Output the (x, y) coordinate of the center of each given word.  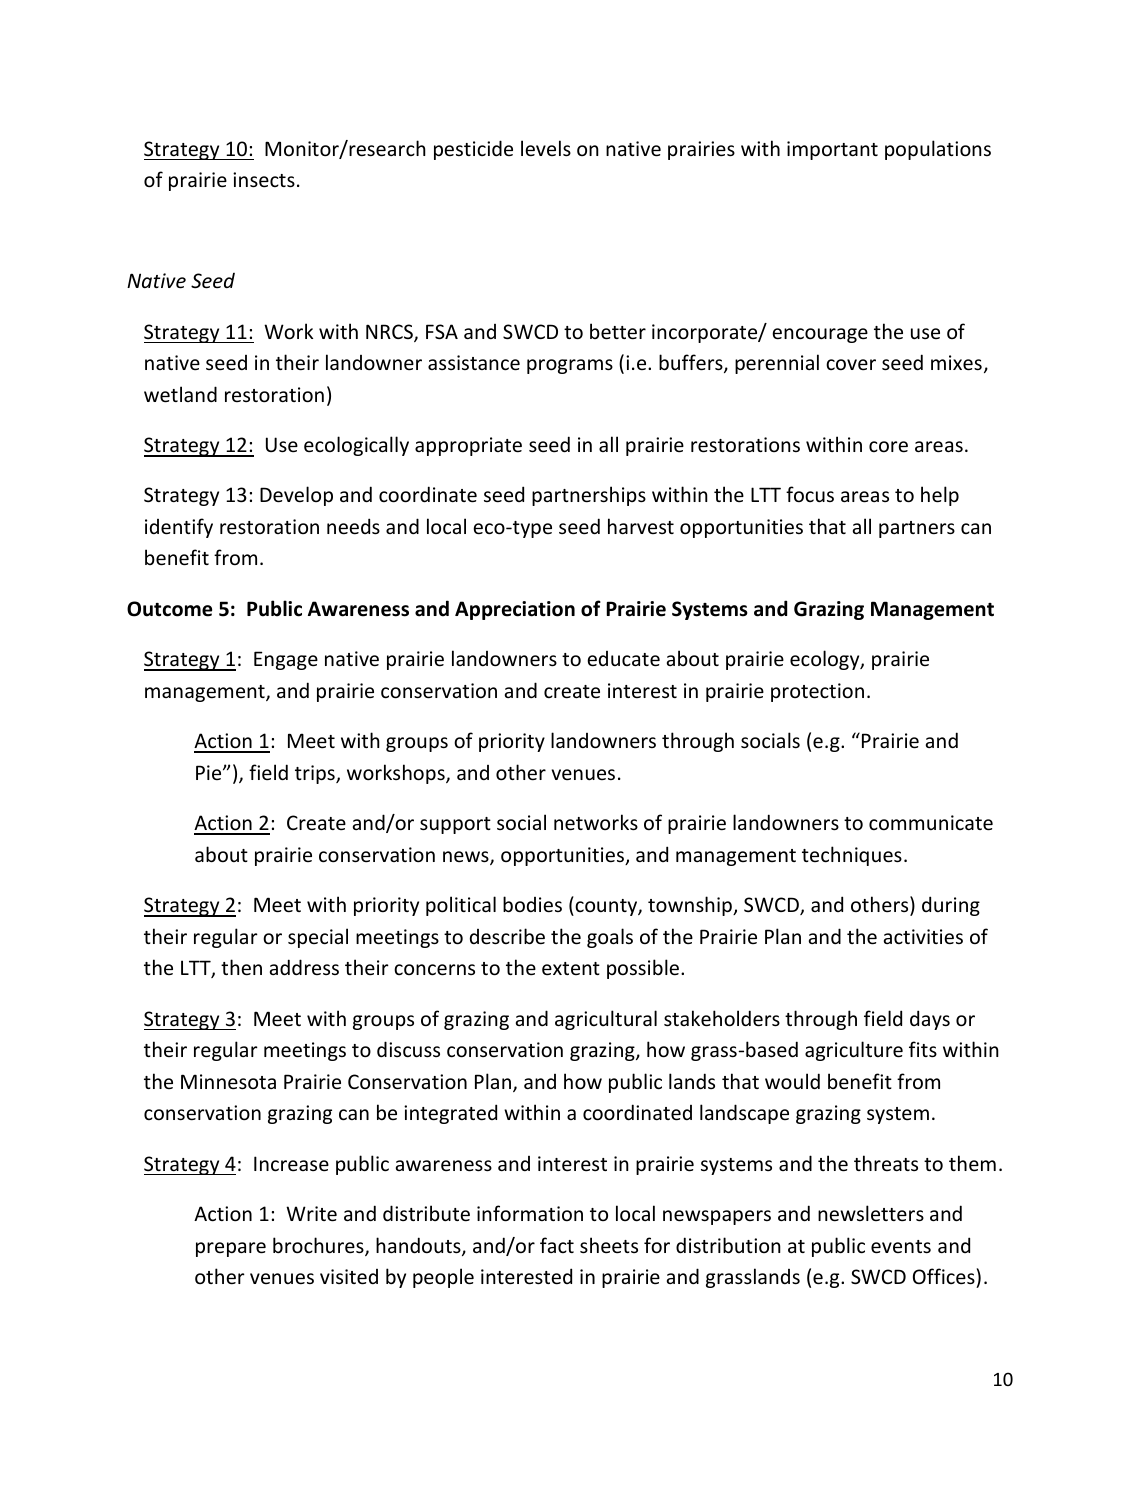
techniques (852, 856)
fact (557, 1245)
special (318, 938)
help (940, 496)
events (901, 1247)
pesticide (473, 150)
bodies (532, 904)
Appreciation (515, 610)
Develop (296, 496)
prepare (231, 1249)
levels (546, 148)
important (832, 150)
